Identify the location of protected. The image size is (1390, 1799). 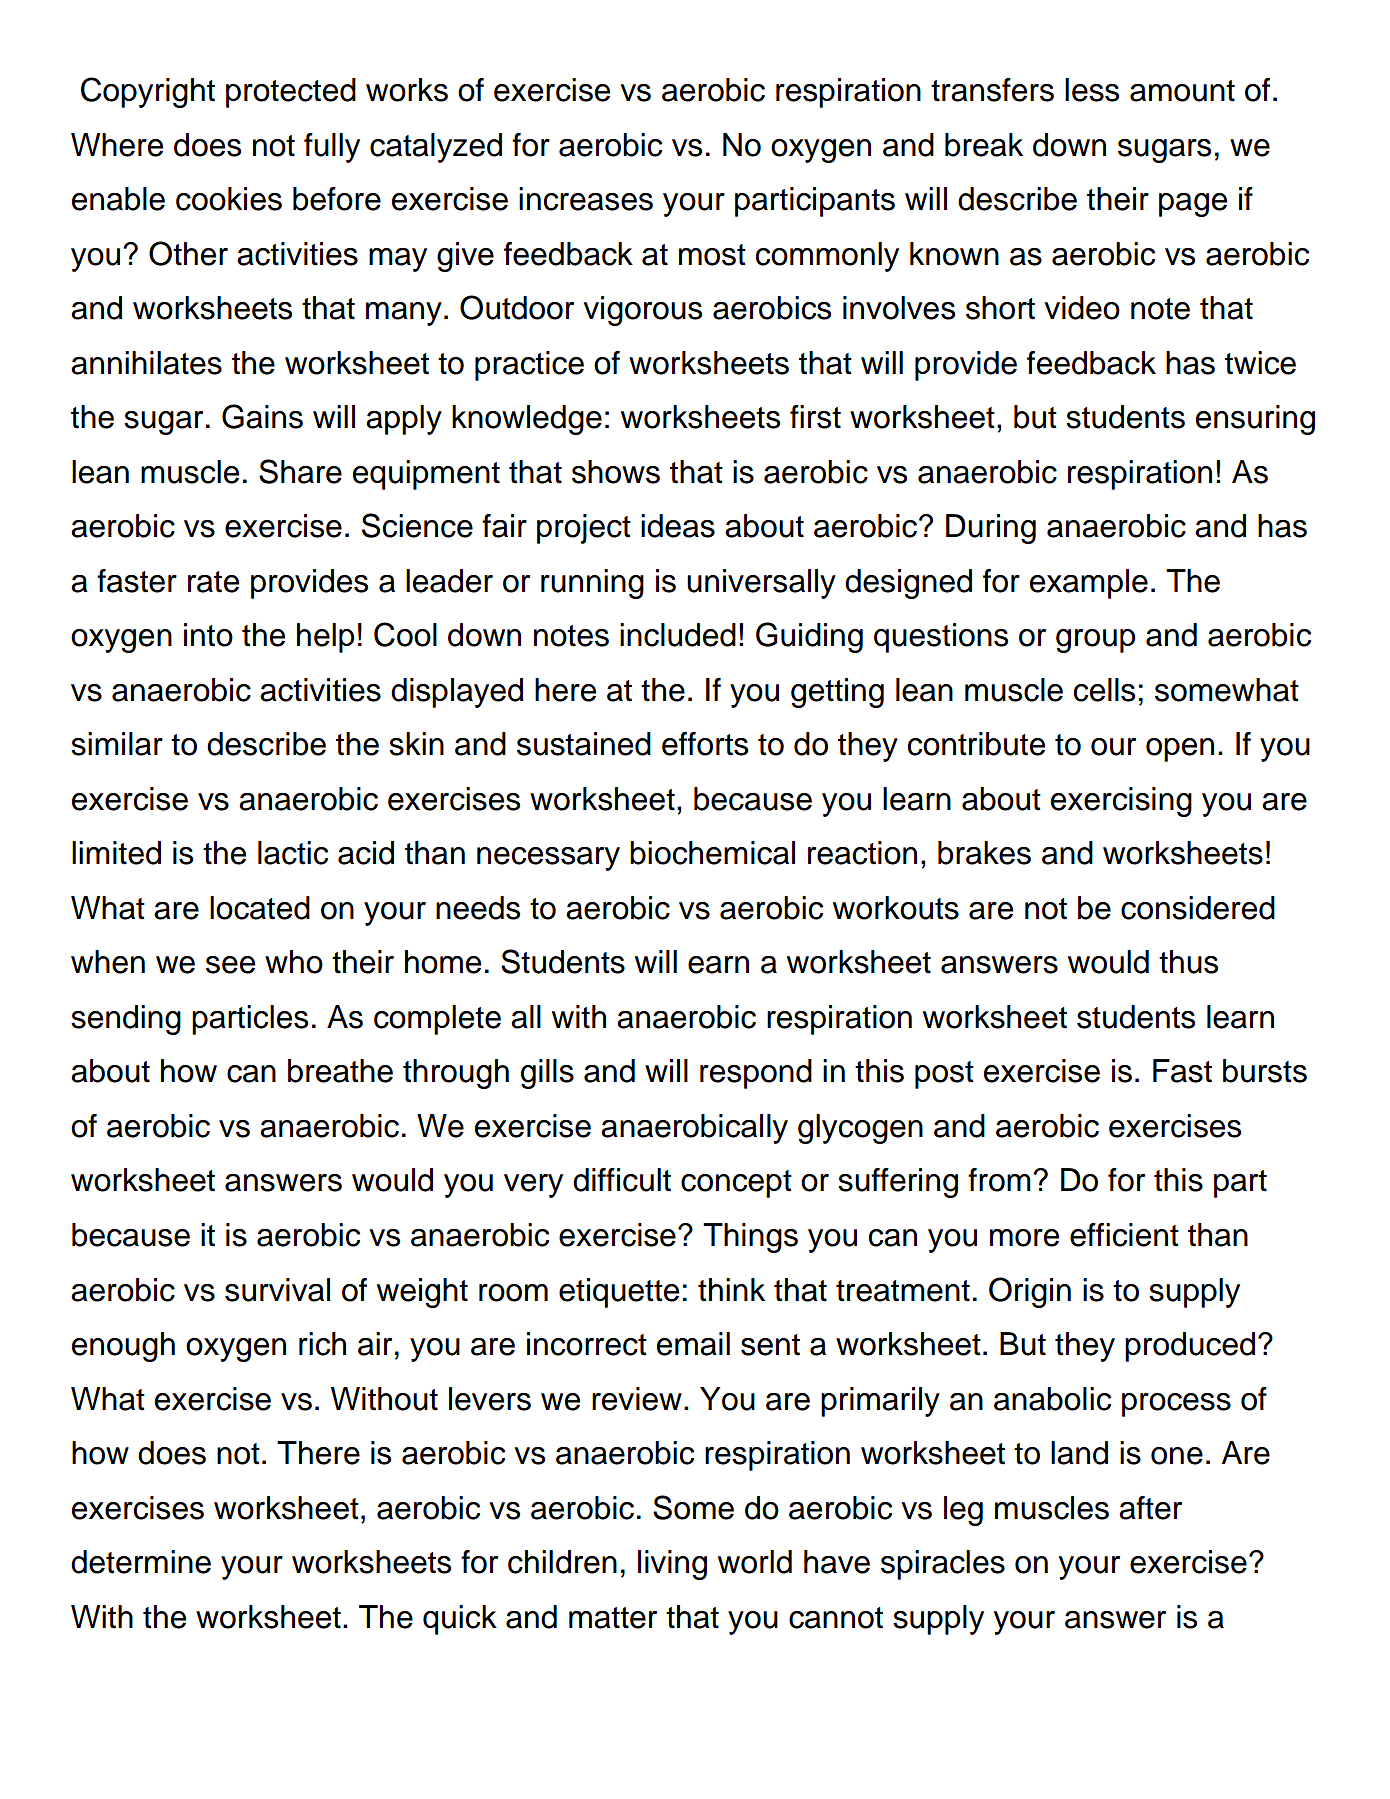
(291, 93).
